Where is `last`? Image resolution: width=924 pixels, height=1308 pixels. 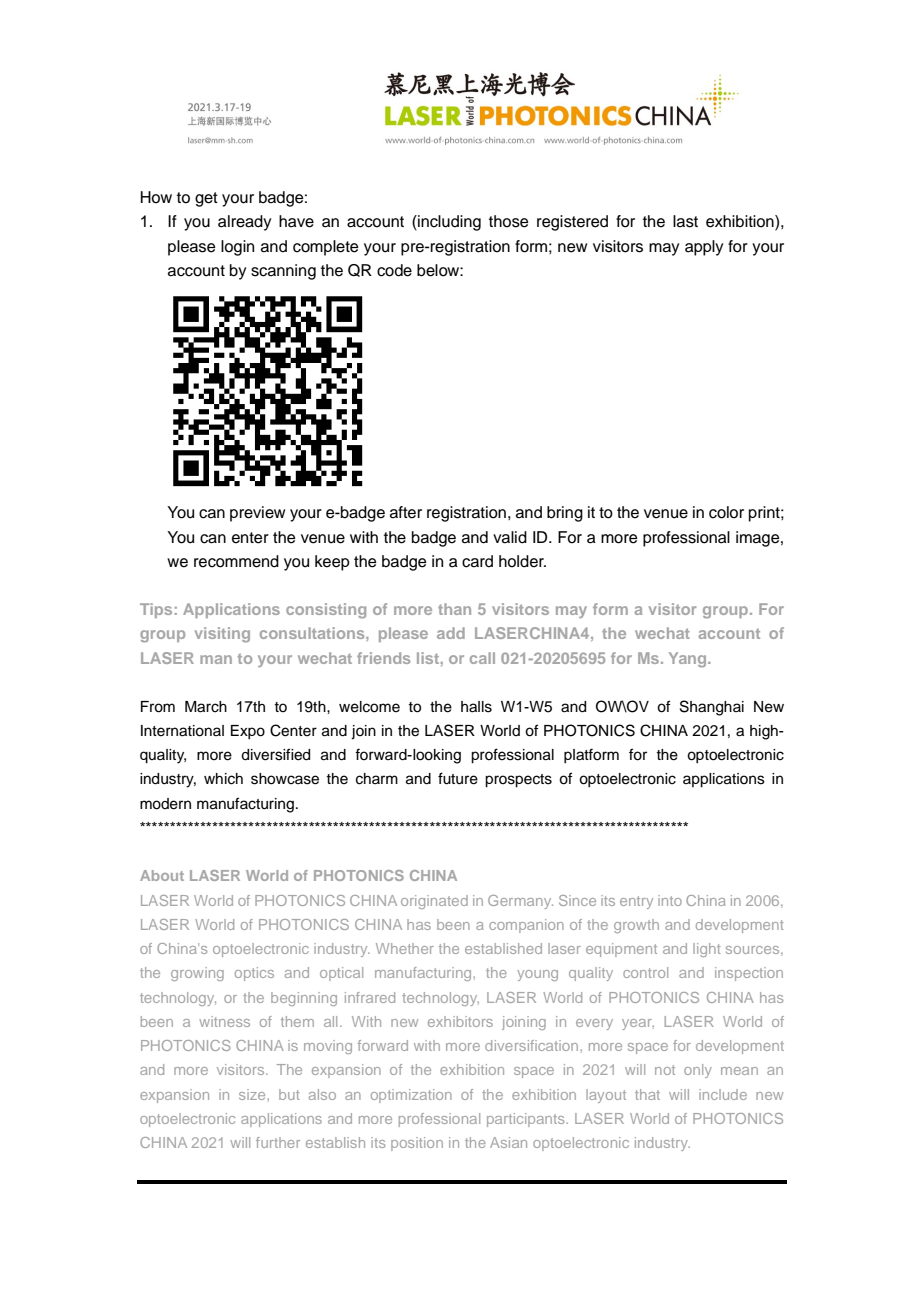 last is located at coordinates (685, 221).
